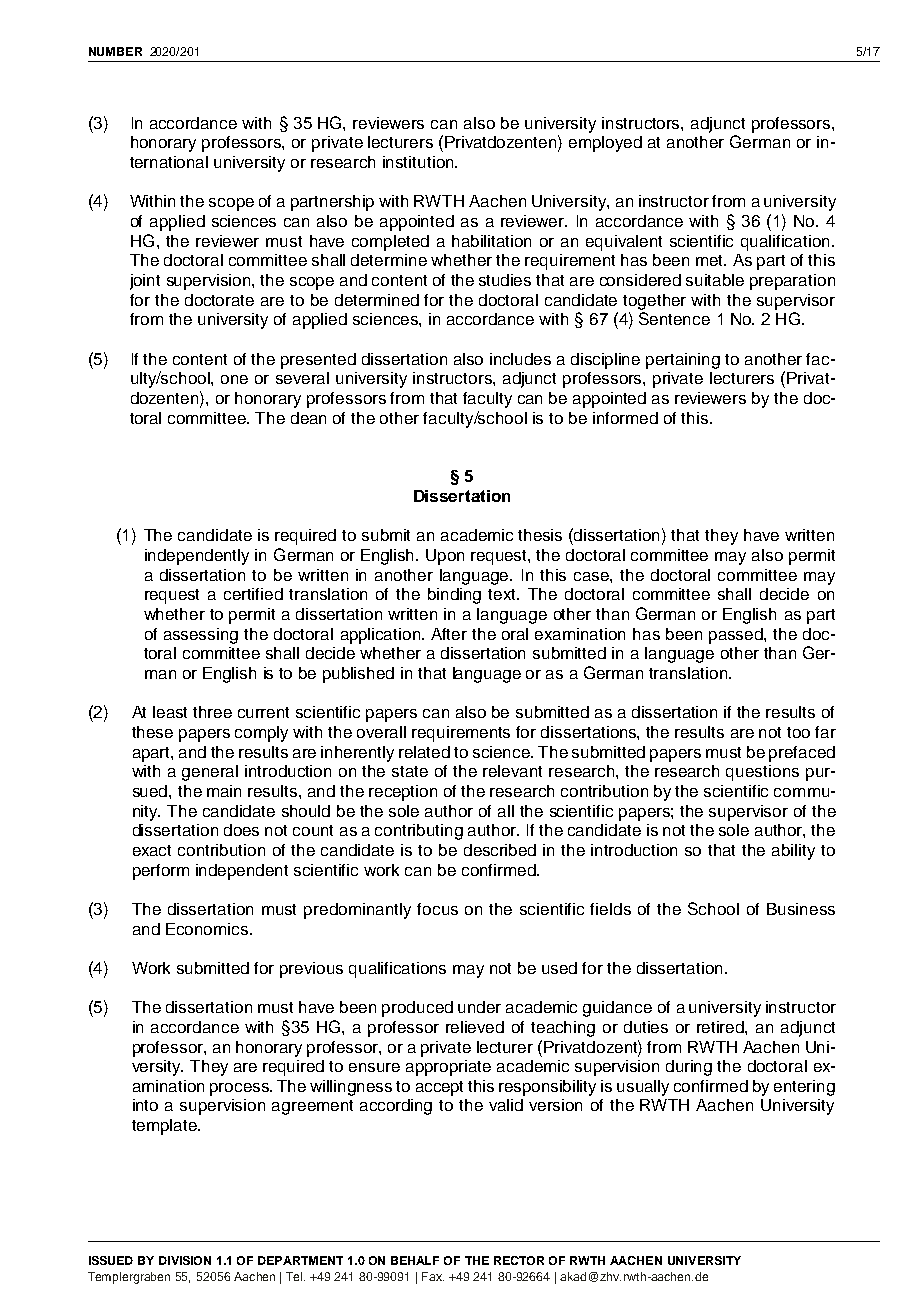 This document has width=924, height=1308. Describe the element at coordinates (115, 51) in the document. I see `NUMBER` at that location.
